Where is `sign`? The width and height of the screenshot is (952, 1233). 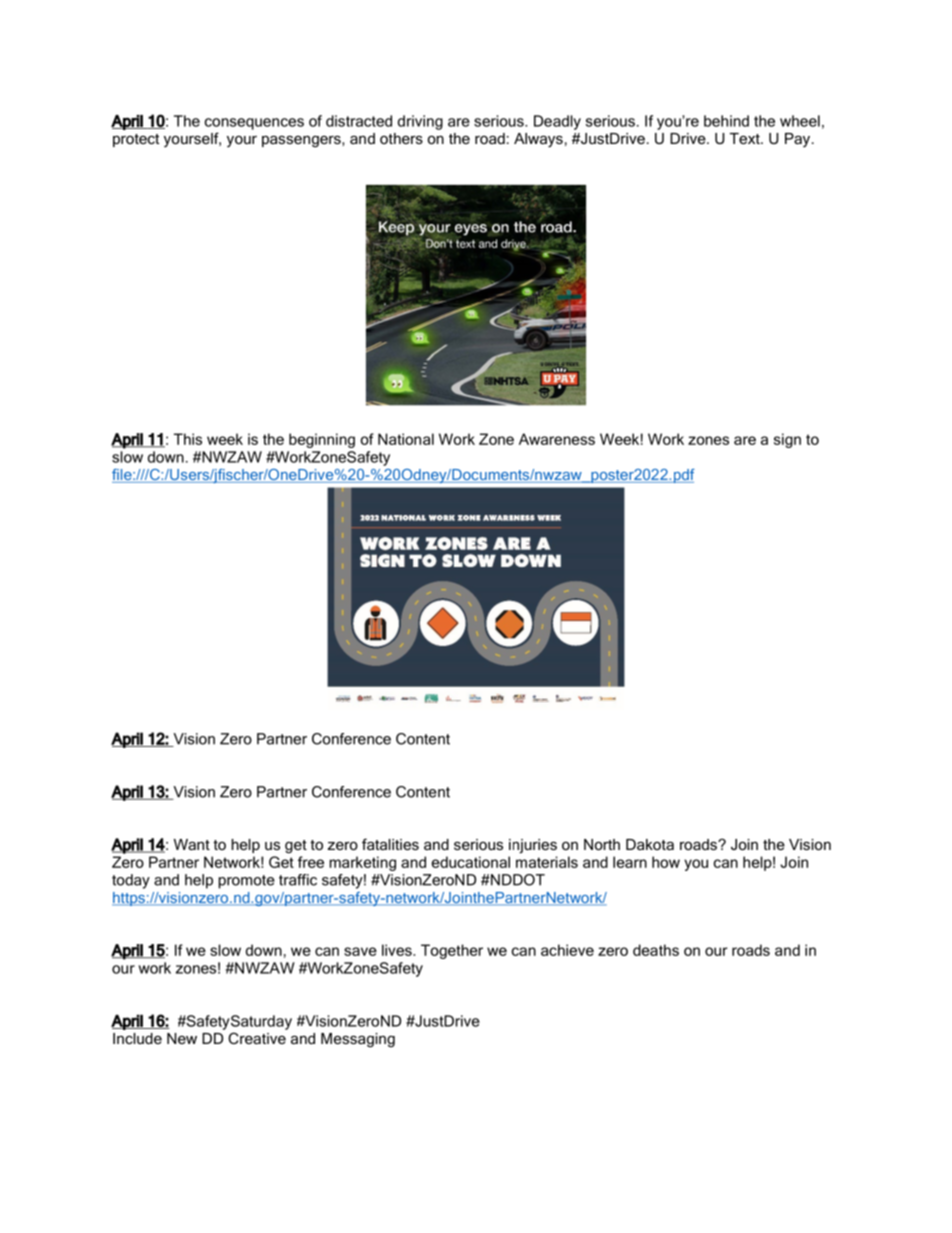
sign is located at coordinates (787, 440).
